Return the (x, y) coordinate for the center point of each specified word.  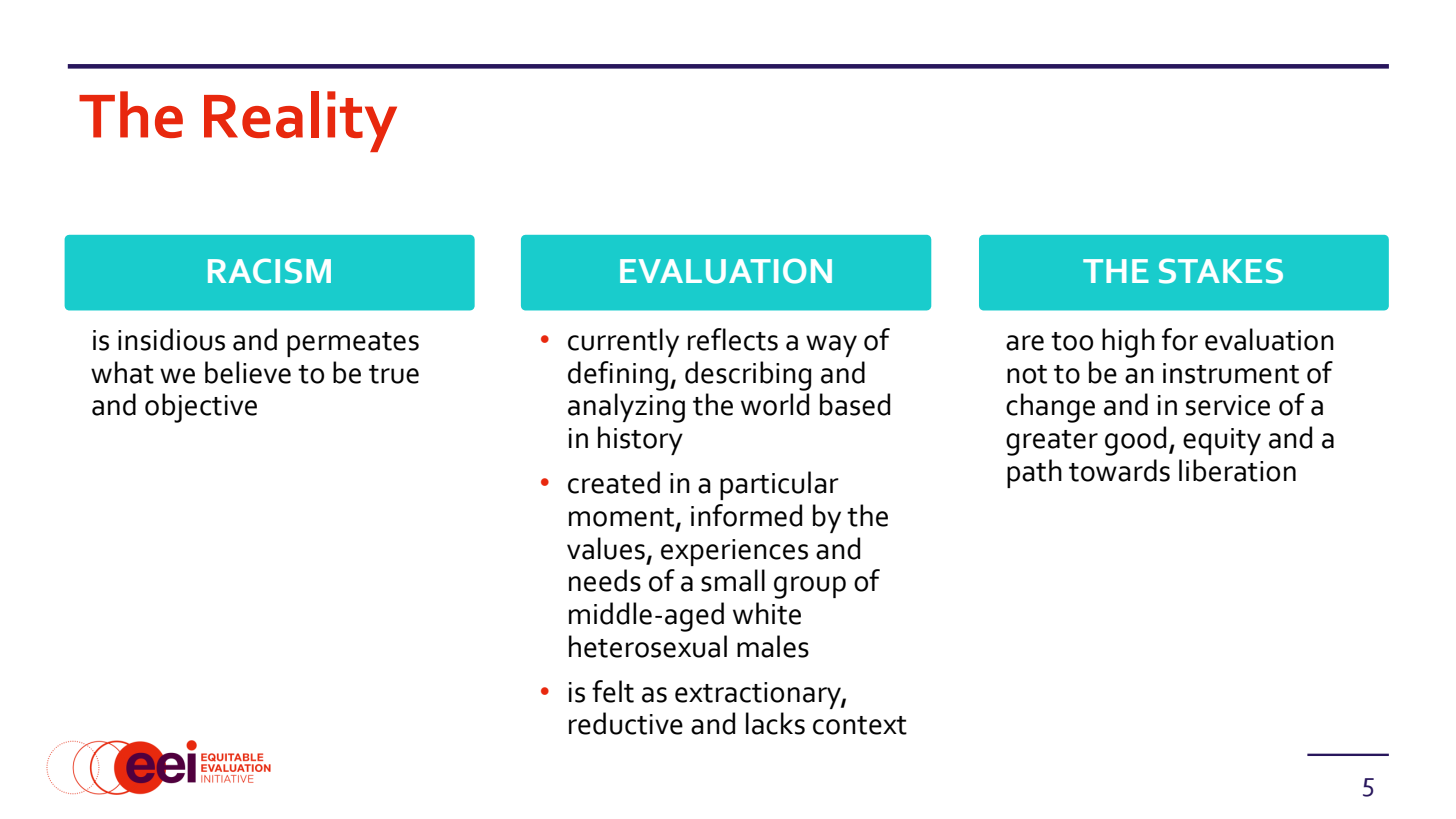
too (1072, 341)
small (733, 580)
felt (613, 691)
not (1027, 374)
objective (201, 408)
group (810, 587)
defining (618, 376)
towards (1119, 470)
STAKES (1221, 271)
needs (605, 580)
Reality (300, 121)
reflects (733, 339)
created (614, 482)
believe (248, 372)
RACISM (269, 271)
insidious (171, 339)
